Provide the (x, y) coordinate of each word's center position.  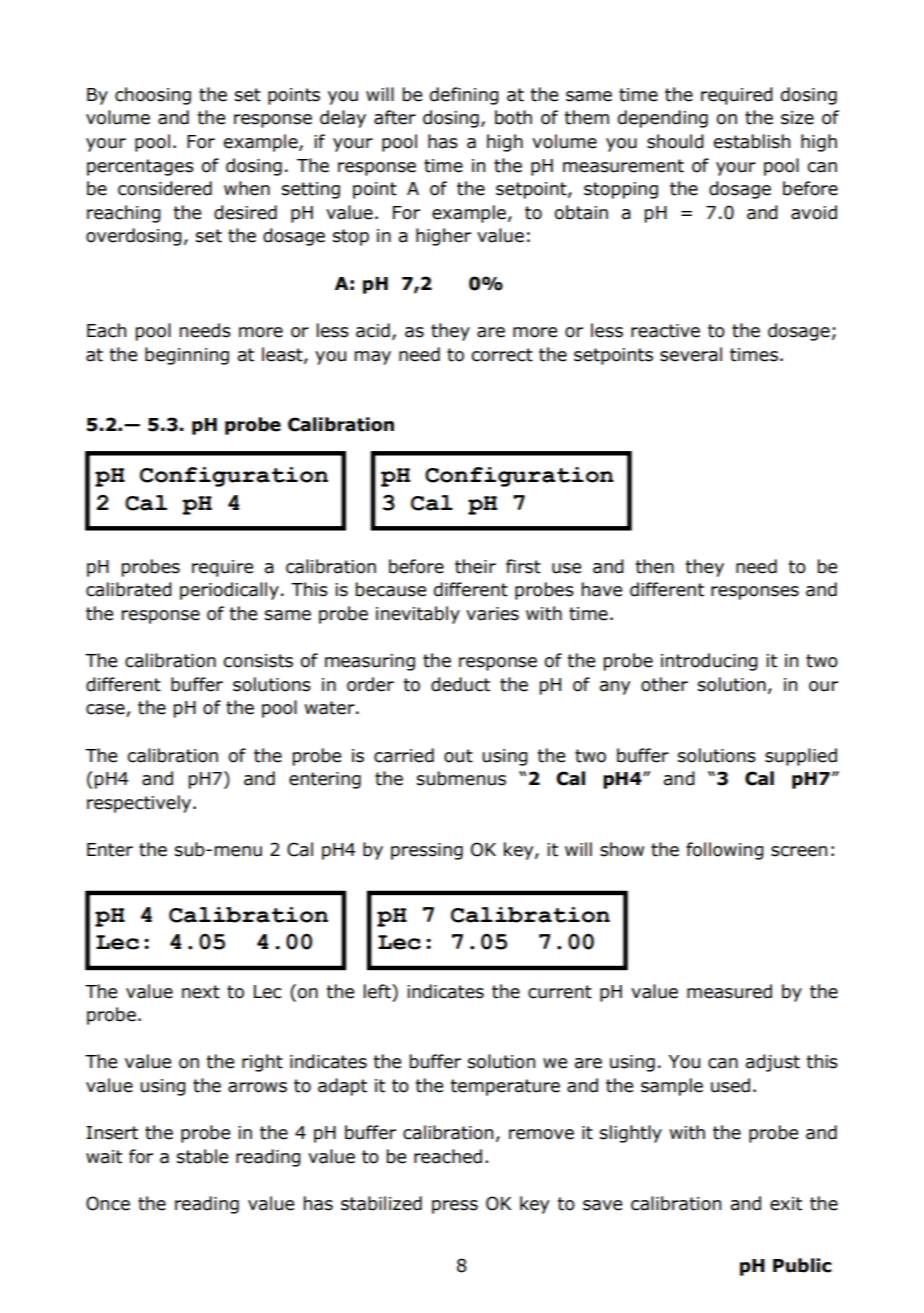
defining (464, 96)
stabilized (381, 1203)
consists (258, 661)
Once (108, 1203)
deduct (460, 684)
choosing (153, 96)
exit (786, 1204)
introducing (709, 662)
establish (752, 141)
